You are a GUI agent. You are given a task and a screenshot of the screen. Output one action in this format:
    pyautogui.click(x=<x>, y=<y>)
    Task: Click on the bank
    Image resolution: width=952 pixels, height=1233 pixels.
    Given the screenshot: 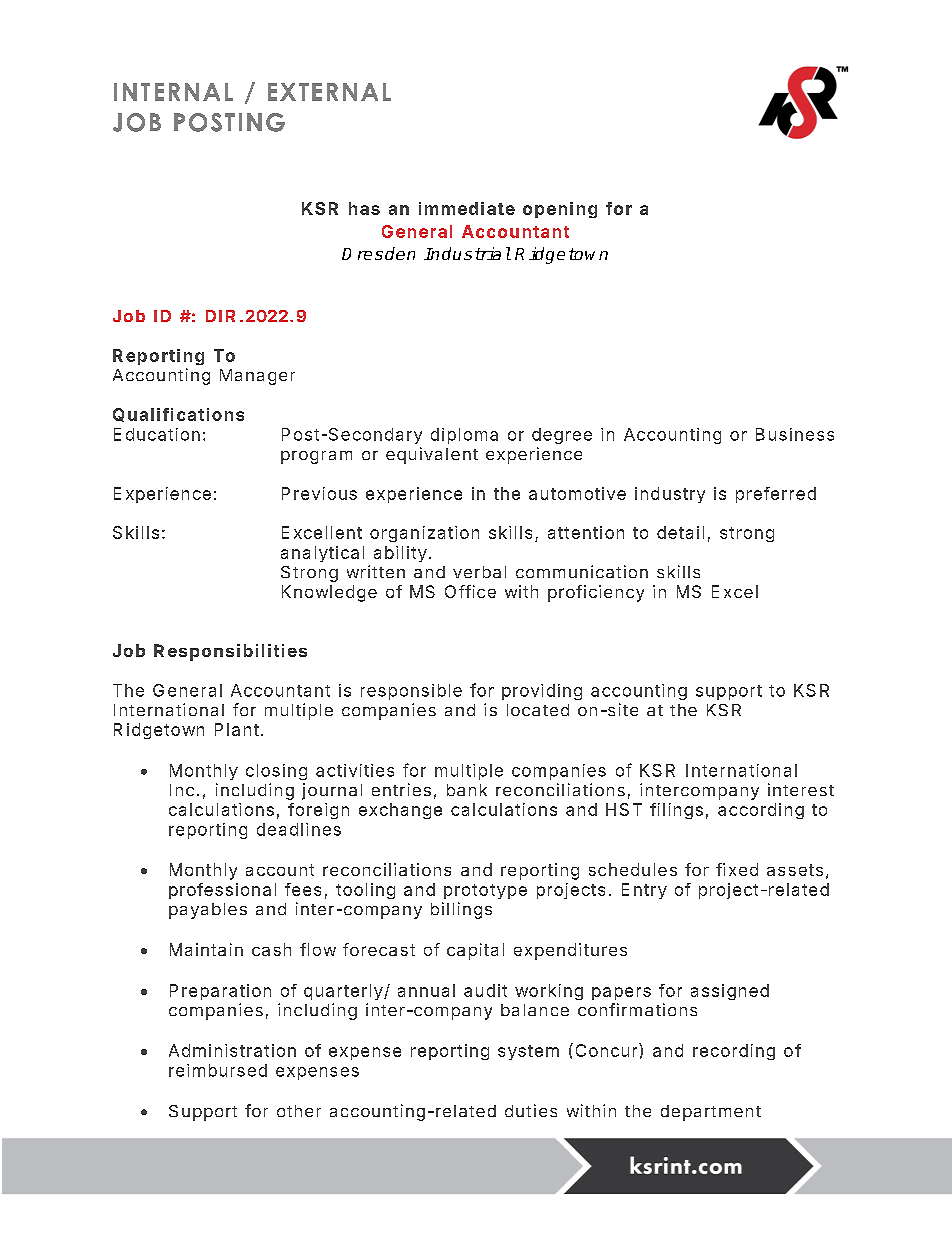 What is the action you would take?
    pyautogui.click(x=467, y=790)
